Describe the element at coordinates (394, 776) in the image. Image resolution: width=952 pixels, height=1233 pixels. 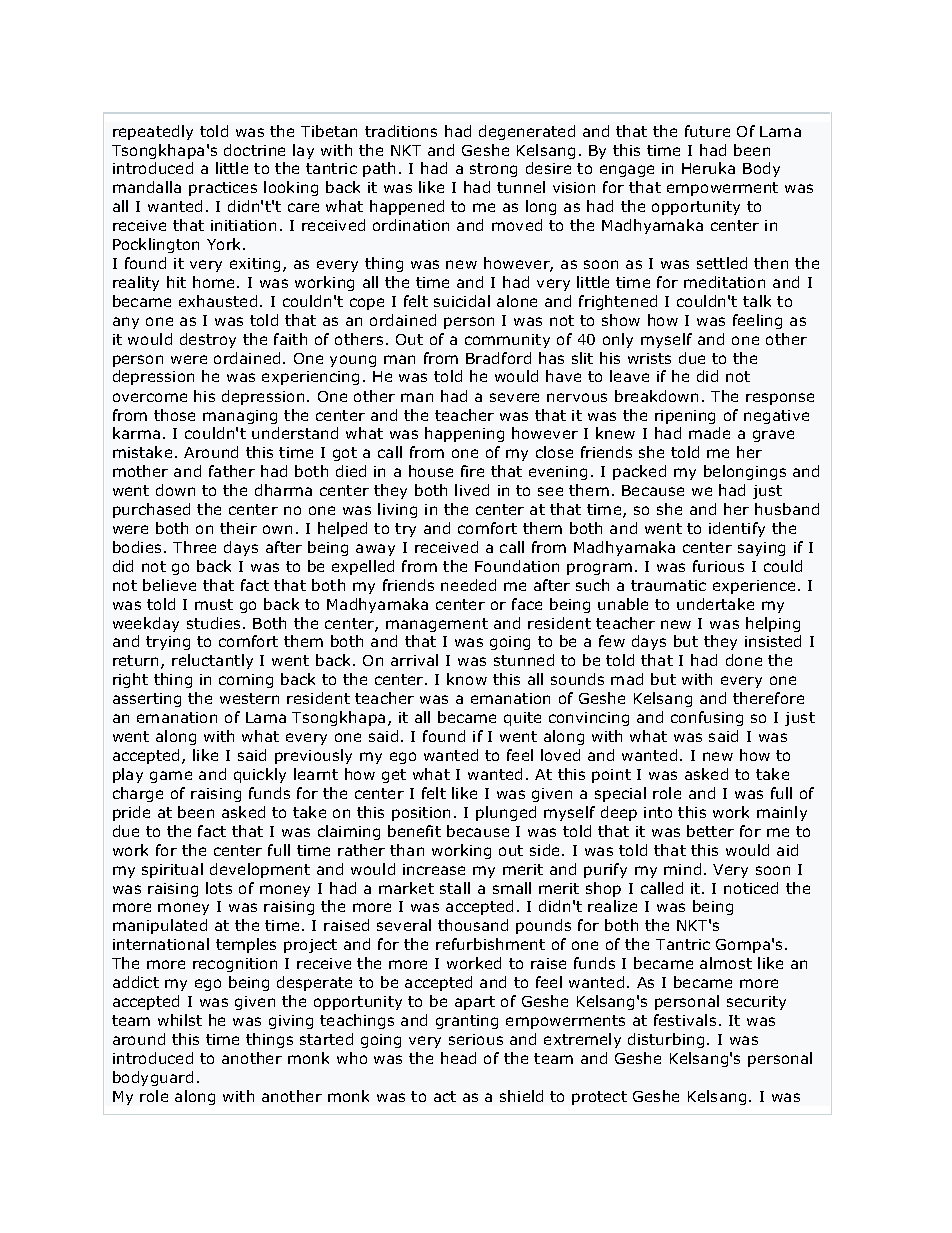
I see `get` at that location.
